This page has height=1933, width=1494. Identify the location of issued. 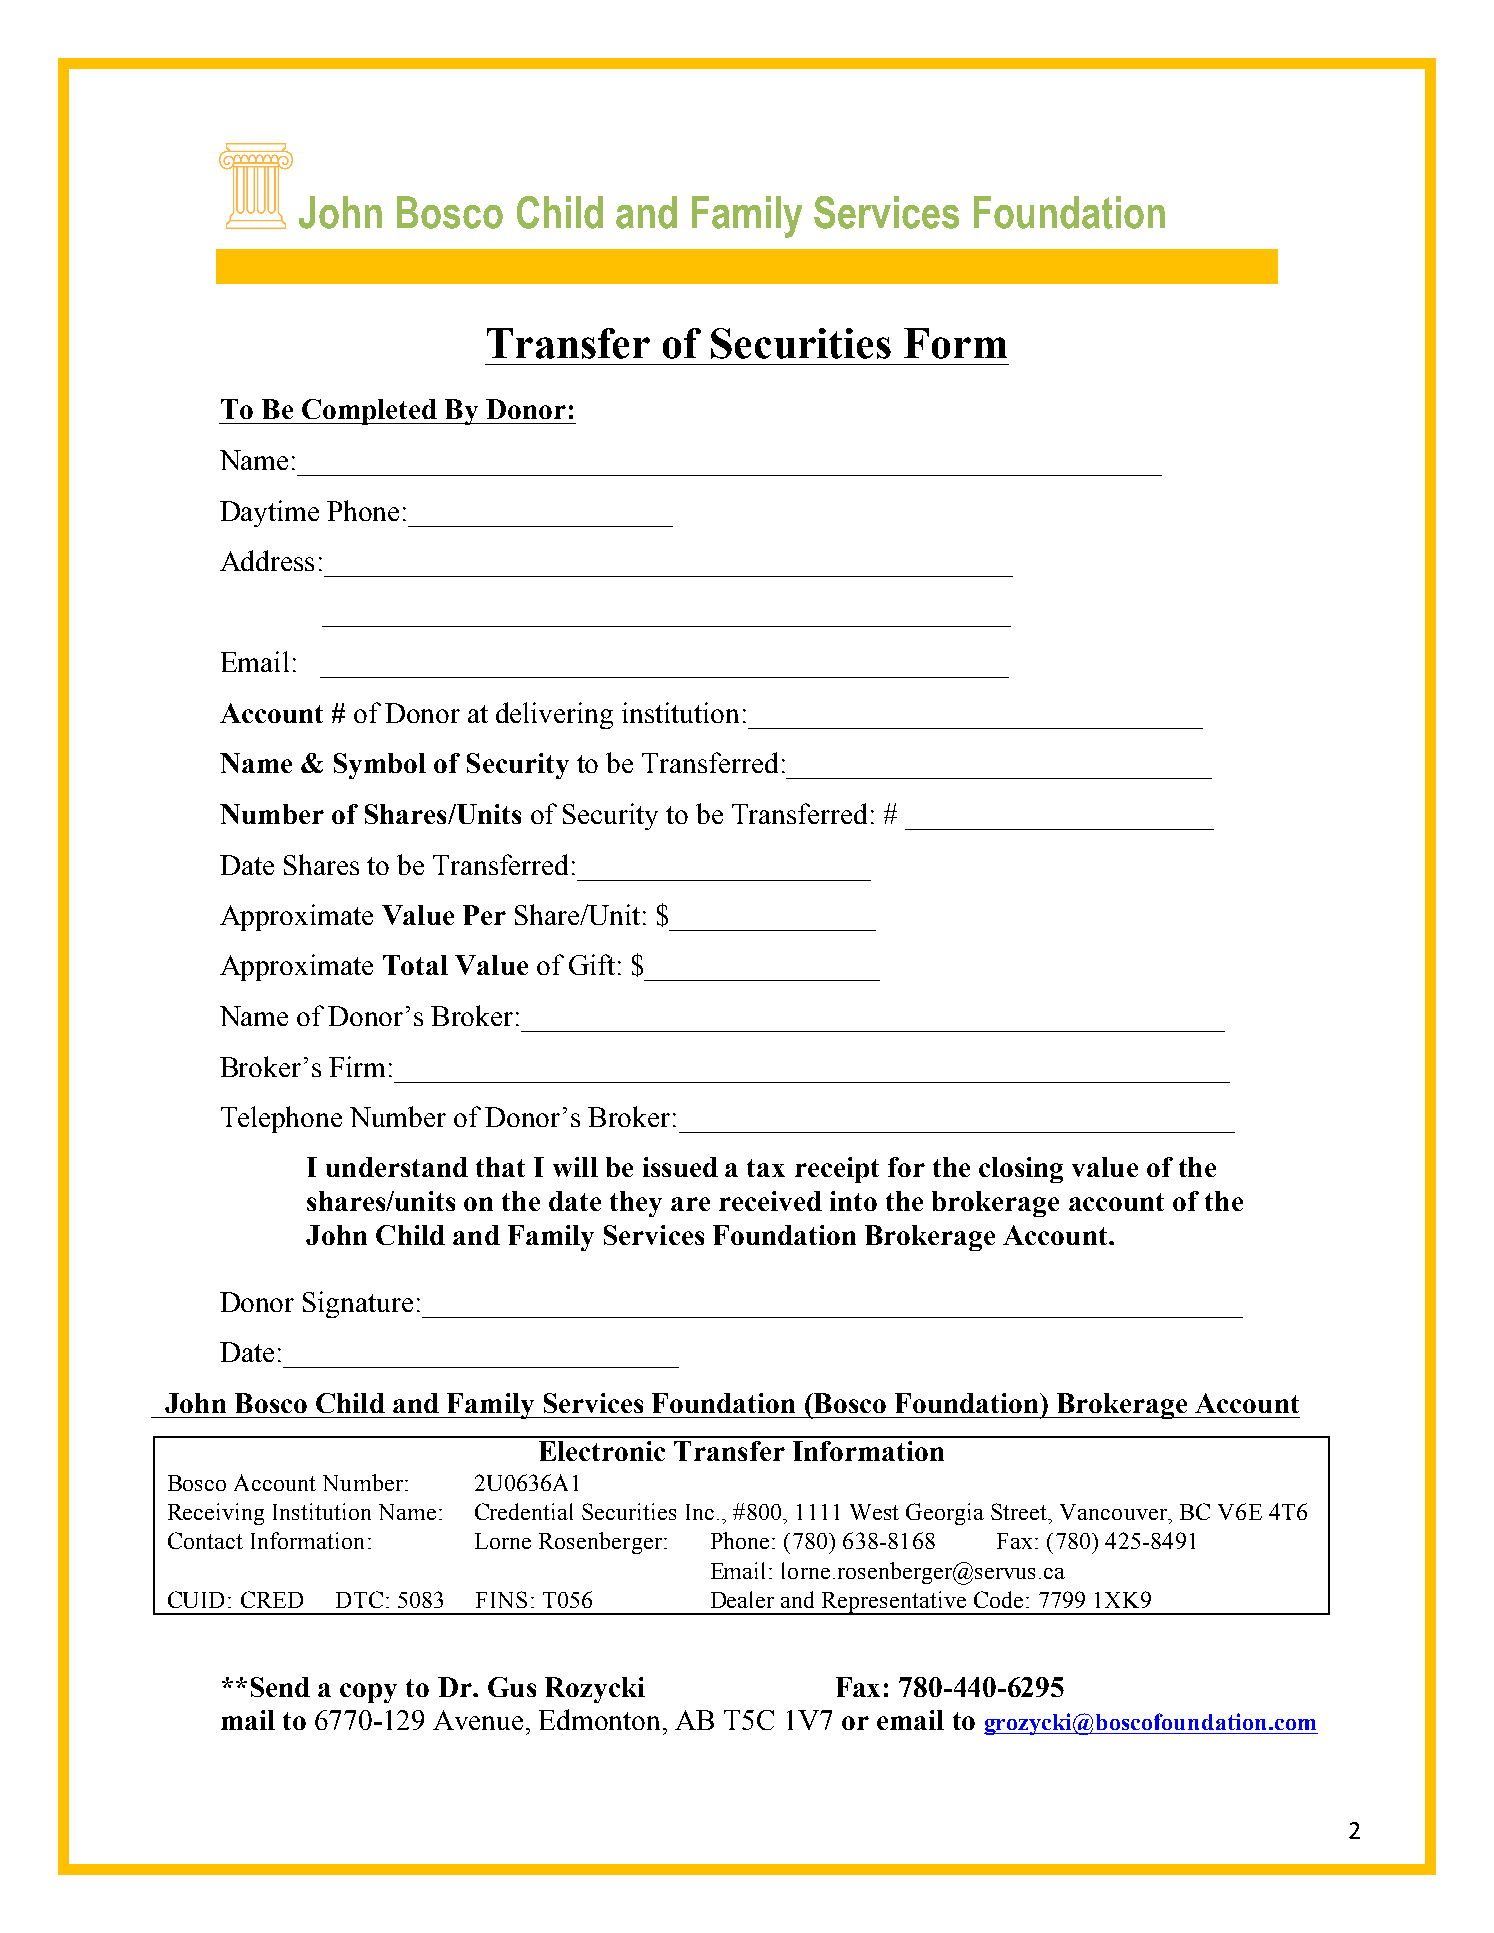
(680, 1167).
